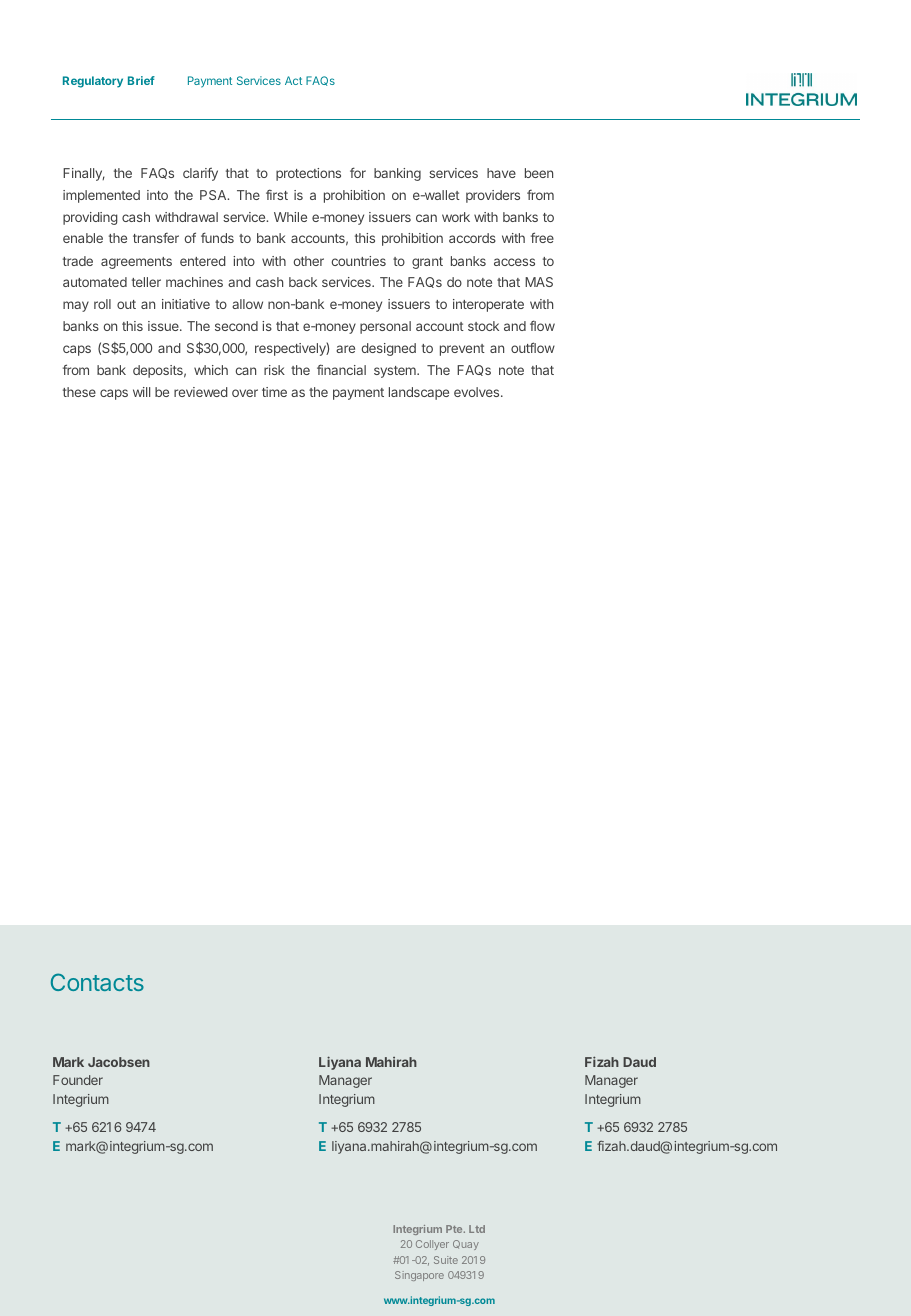 Image resolution: width=911 pixels, height=1316 pixels. I want to click on protections, so click(308, 174).
